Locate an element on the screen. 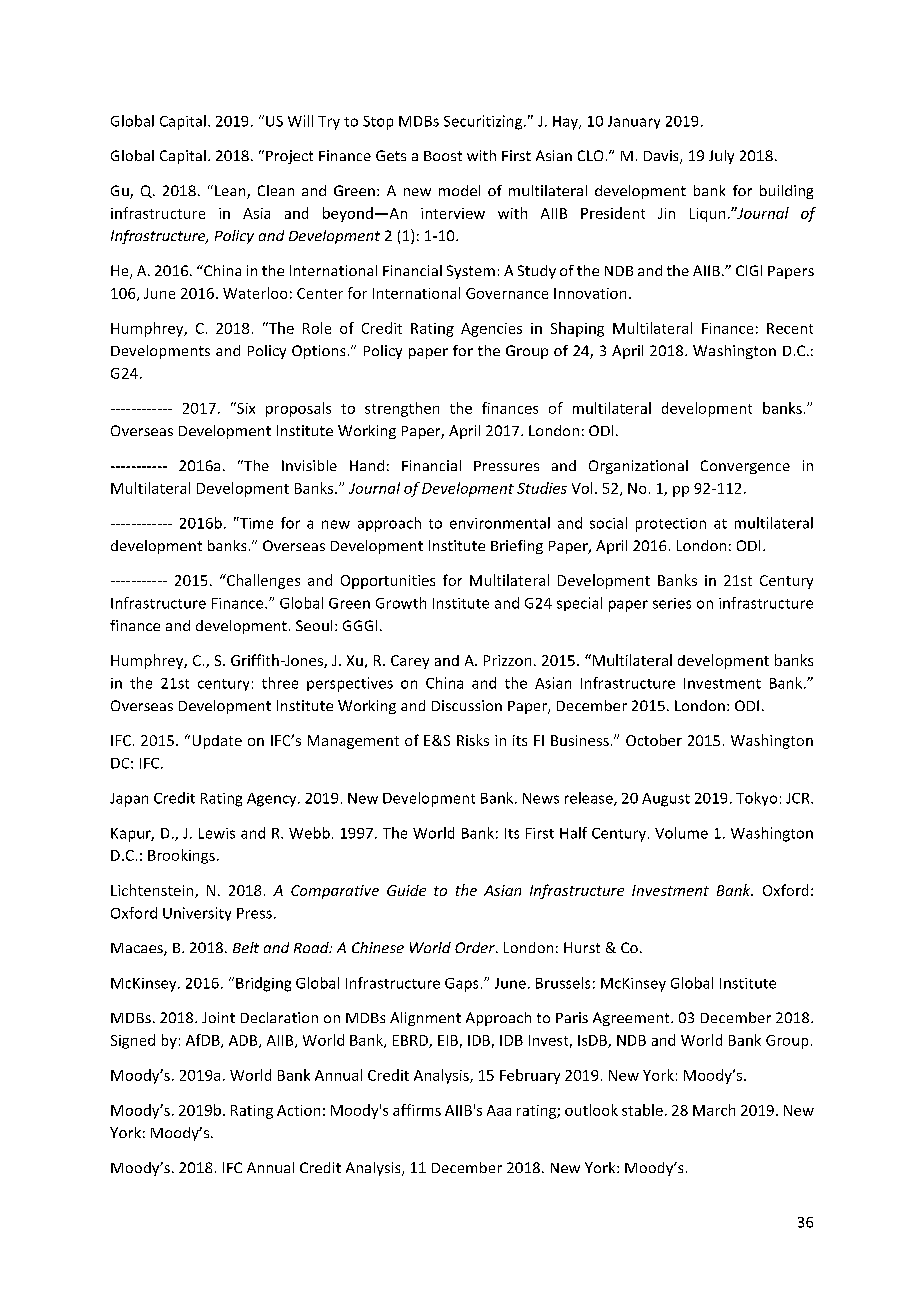 Image resolution: width=924 pixels, height=1308 pixels. Aaa is located at coordinates (499, 1110).
